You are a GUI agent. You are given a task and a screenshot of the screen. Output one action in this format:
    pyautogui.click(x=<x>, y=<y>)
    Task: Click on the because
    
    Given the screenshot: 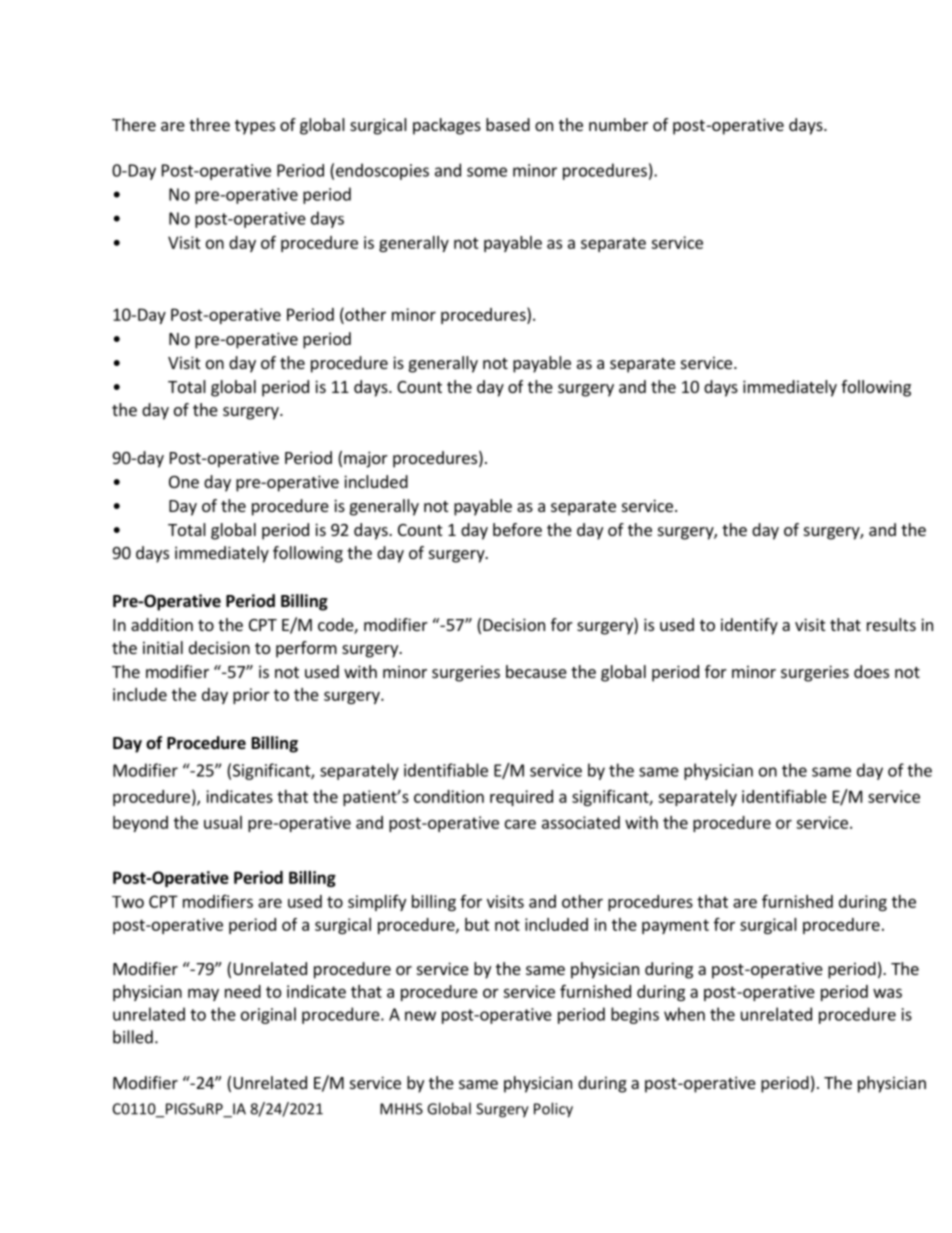 What is the action you would take?
    pyautogui.click(x=536, y=671)
